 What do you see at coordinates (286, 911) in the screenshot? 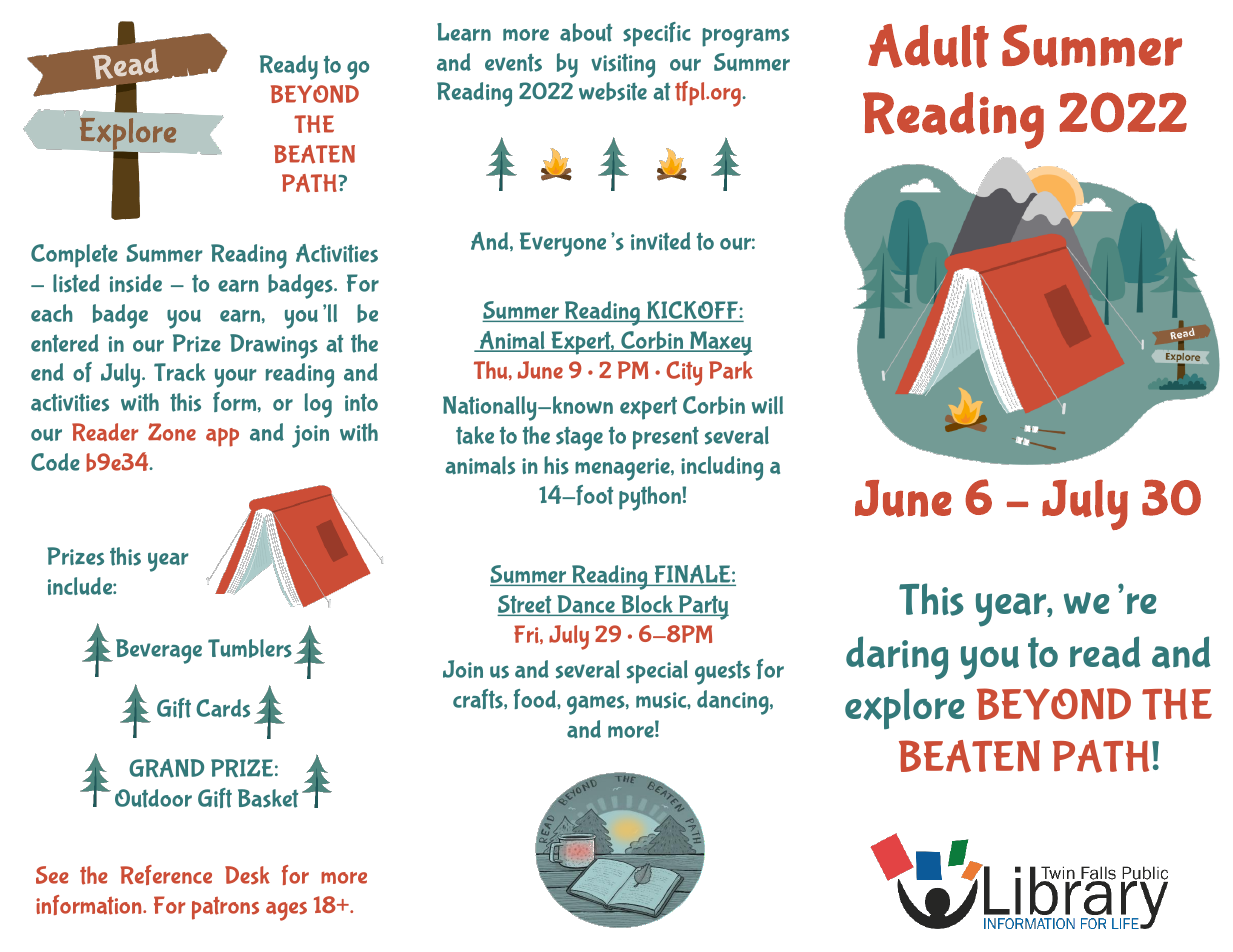
I see `ages` at bounding box center [286, 911].
